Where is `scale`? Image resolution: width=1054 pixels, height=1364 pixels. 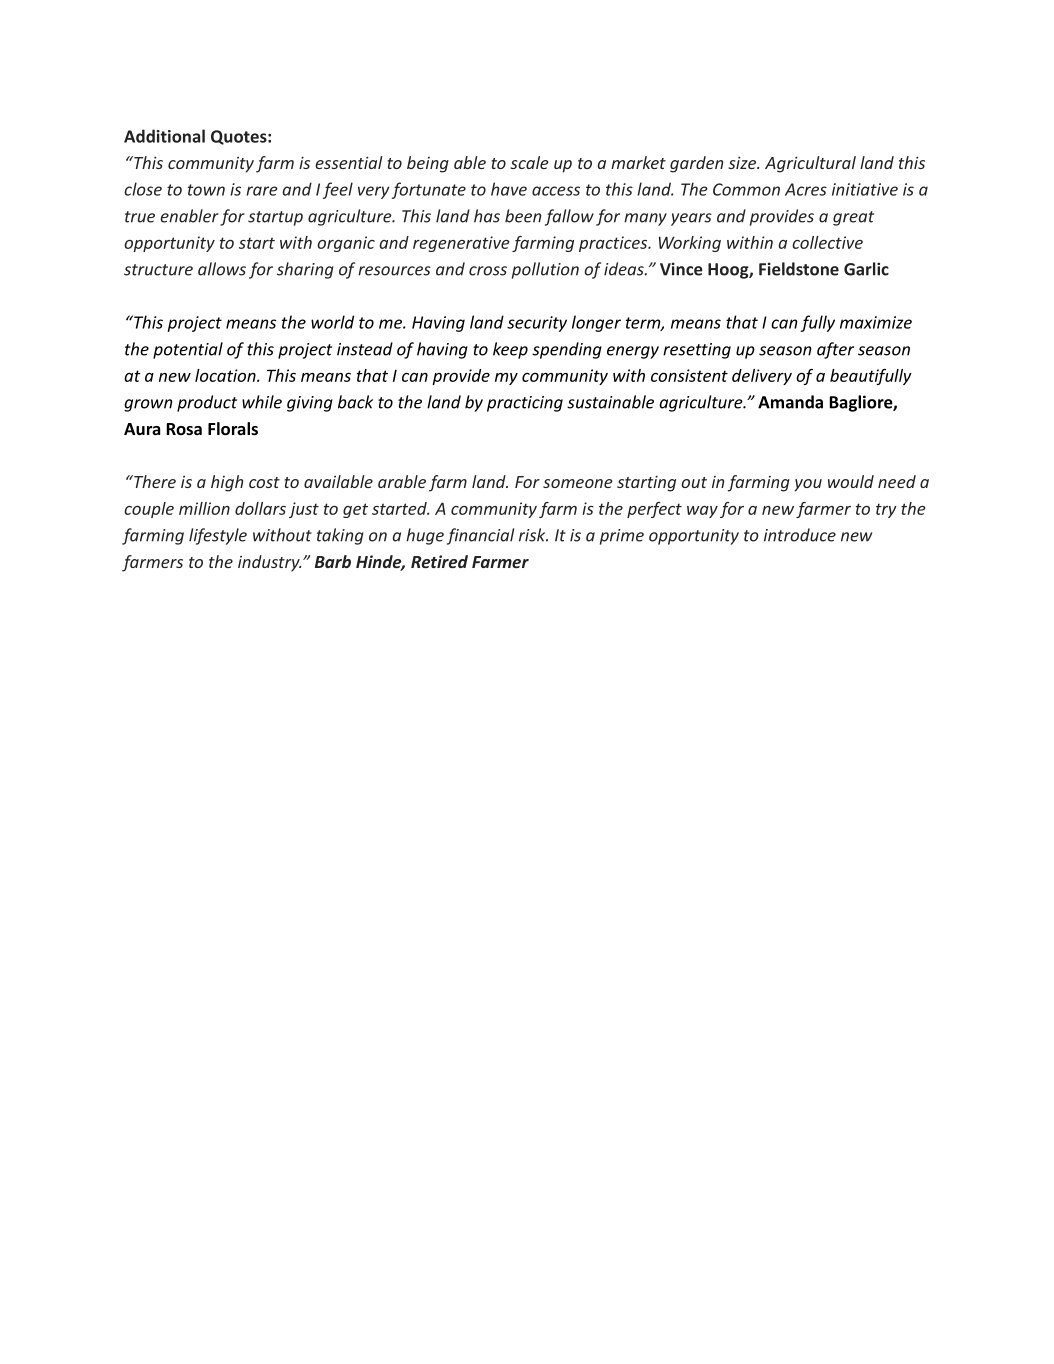 scale is located at coordinates (529, 162).
